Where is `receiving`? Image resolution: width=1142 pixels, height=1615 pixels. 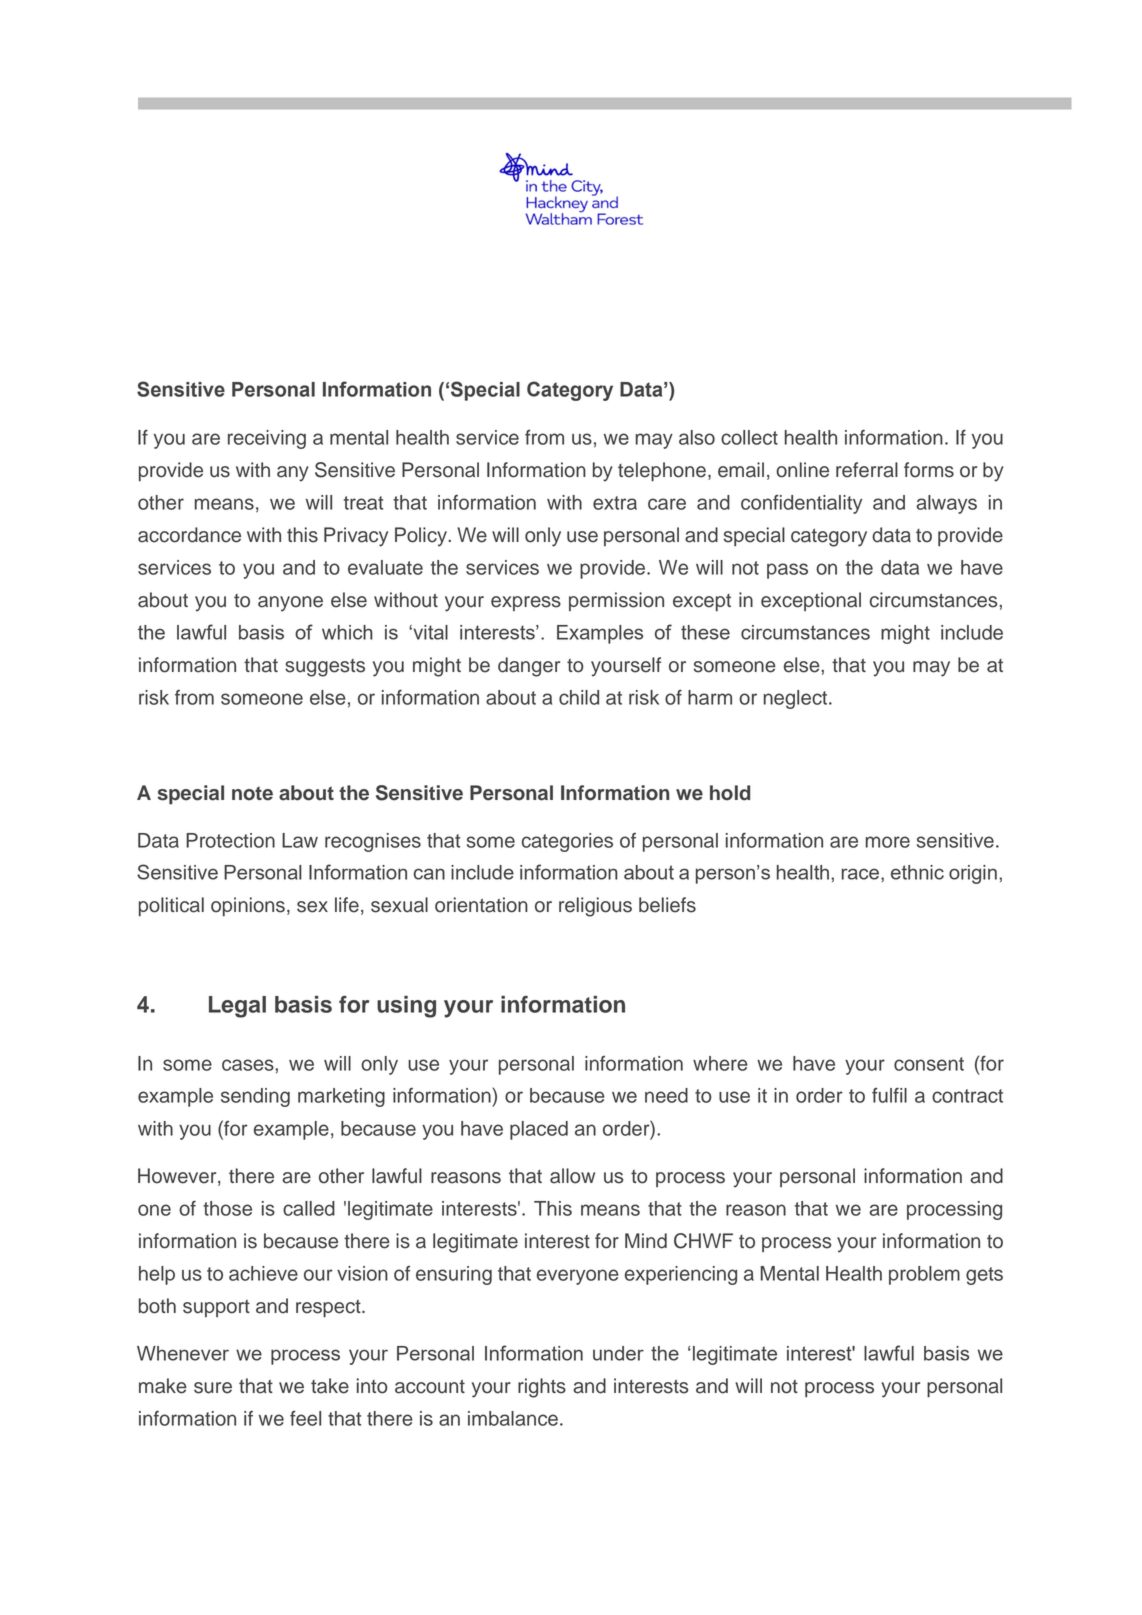
receiving is located at coordinates (267, 439).
